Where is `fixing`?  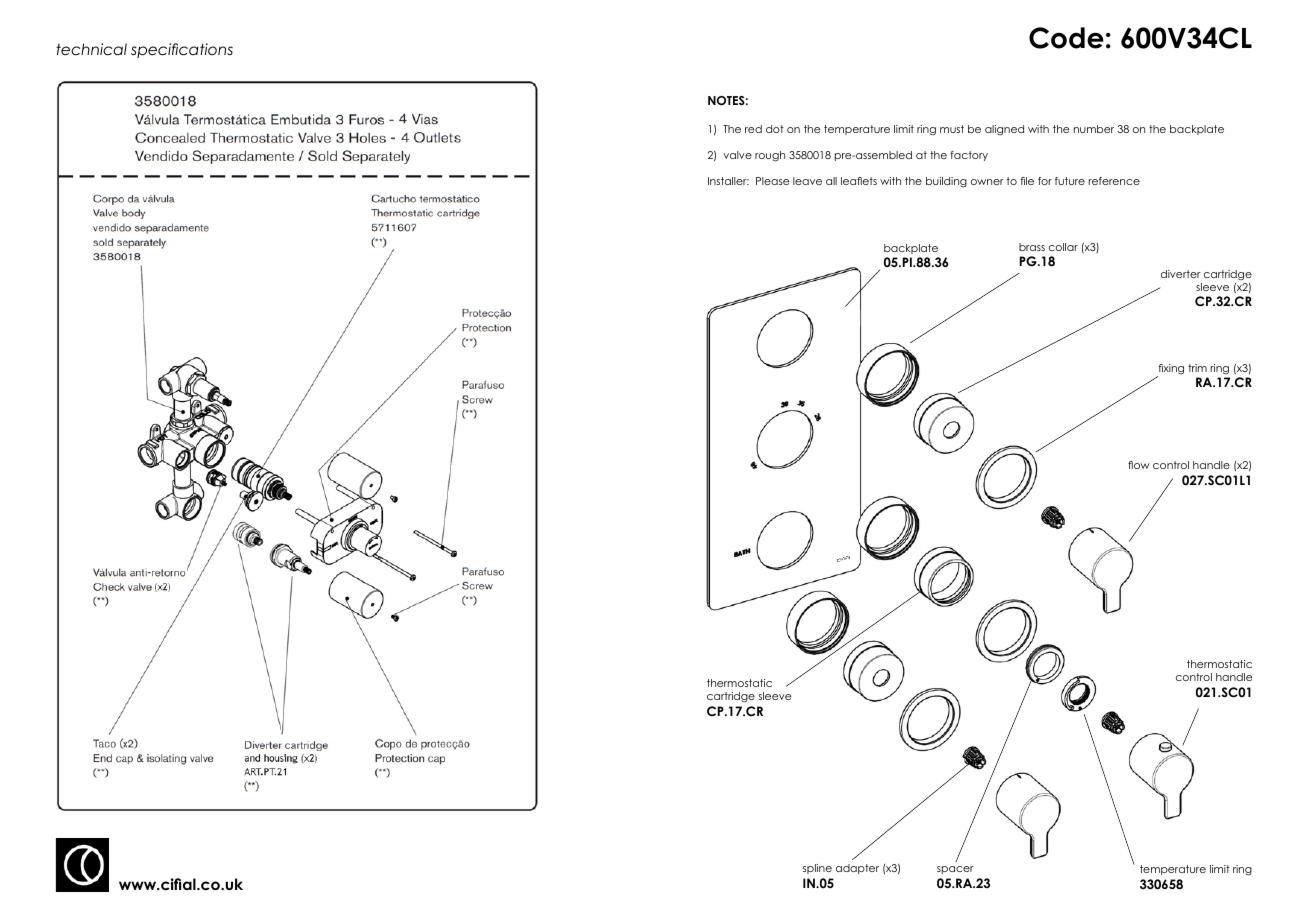
fixing is located at coordinates (1170, 370).
